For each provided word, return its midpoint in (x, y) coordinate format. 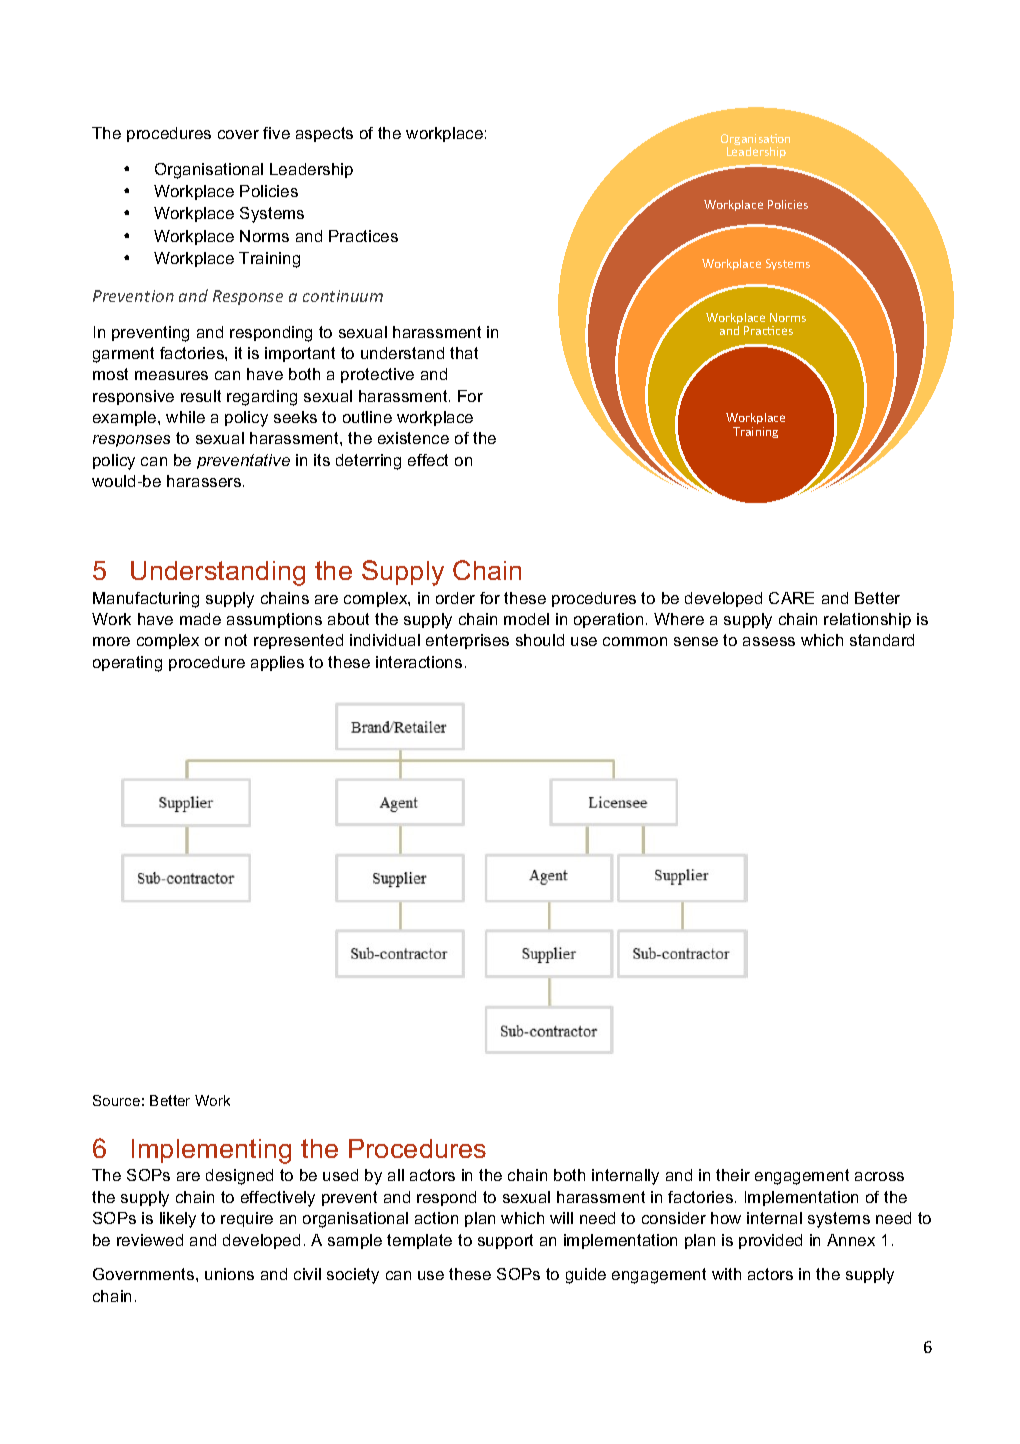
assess (769, 641)
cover (238, 134)
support (505, 1241)
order (455, 598)
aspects (324, 134)
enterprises (467, 641)
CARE (791, 598)
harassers (205, 481)
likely (178, 1220)
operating (127, 664)
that (464, 353)
